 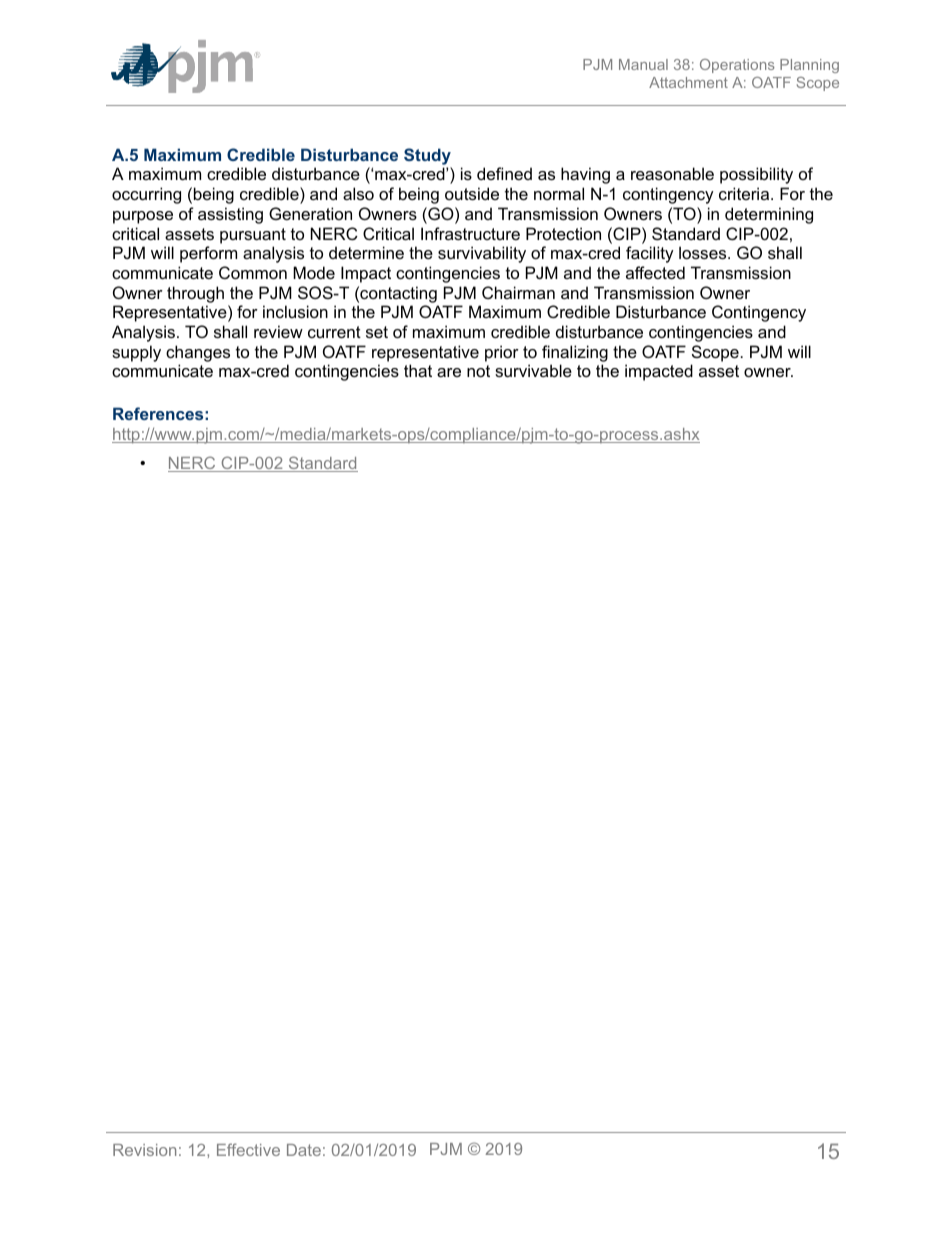 I want to click on Date, so click(x=304, y=1150).
